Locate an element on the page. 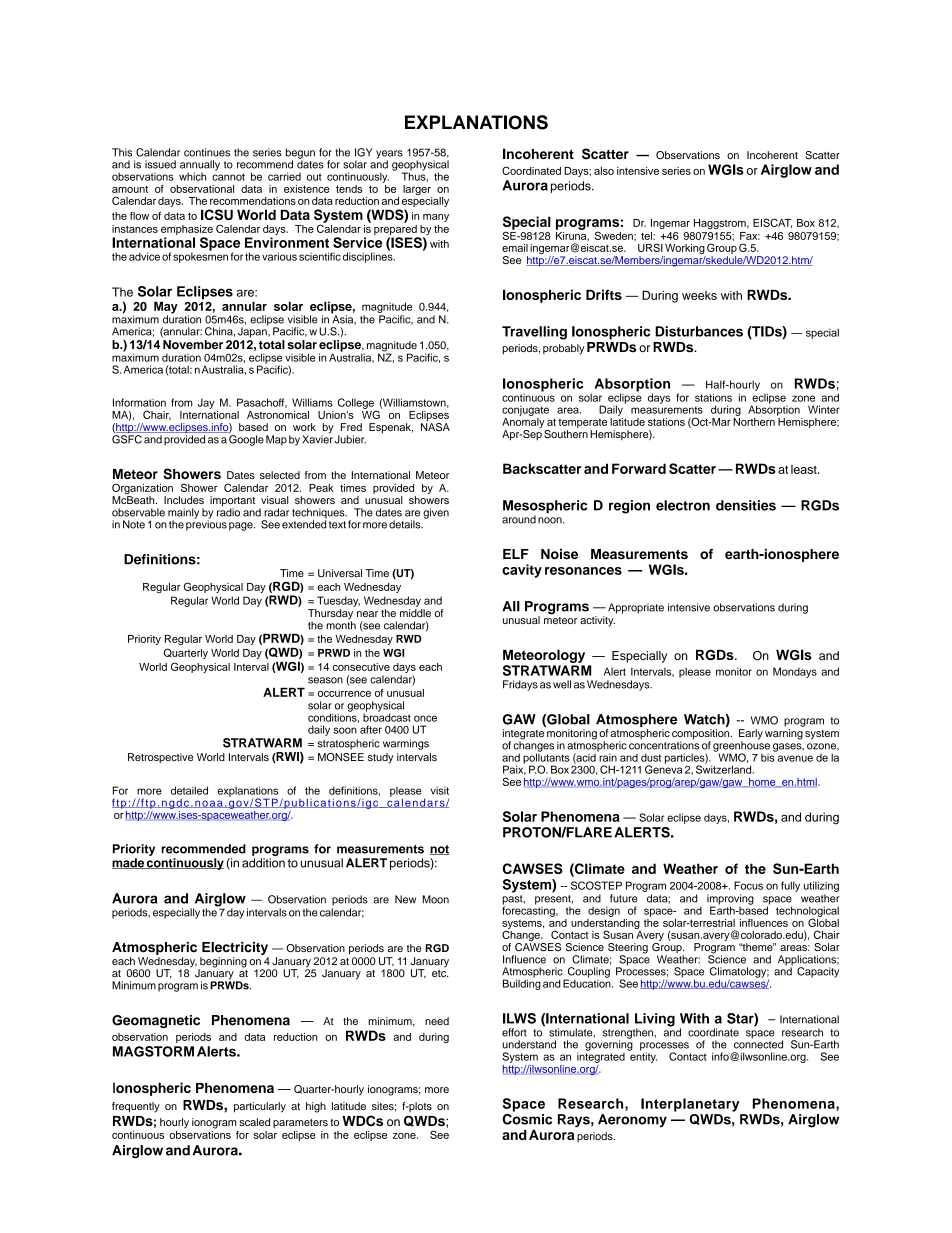 The width and height of the document is (952, 1233). Appropriate is located at coordinates (636, 608).
